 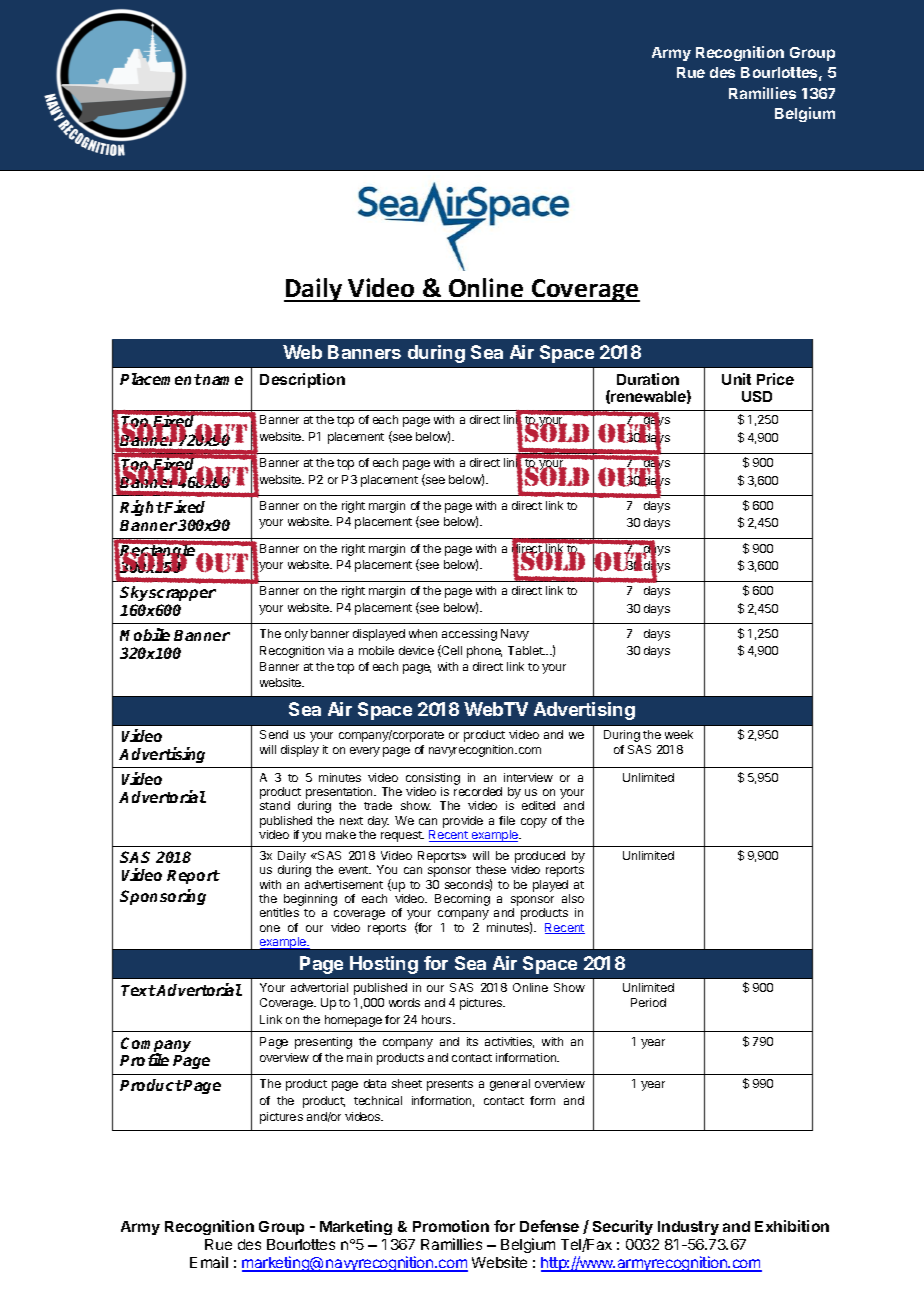 I want to click on name, so click(x=222, y=380).
